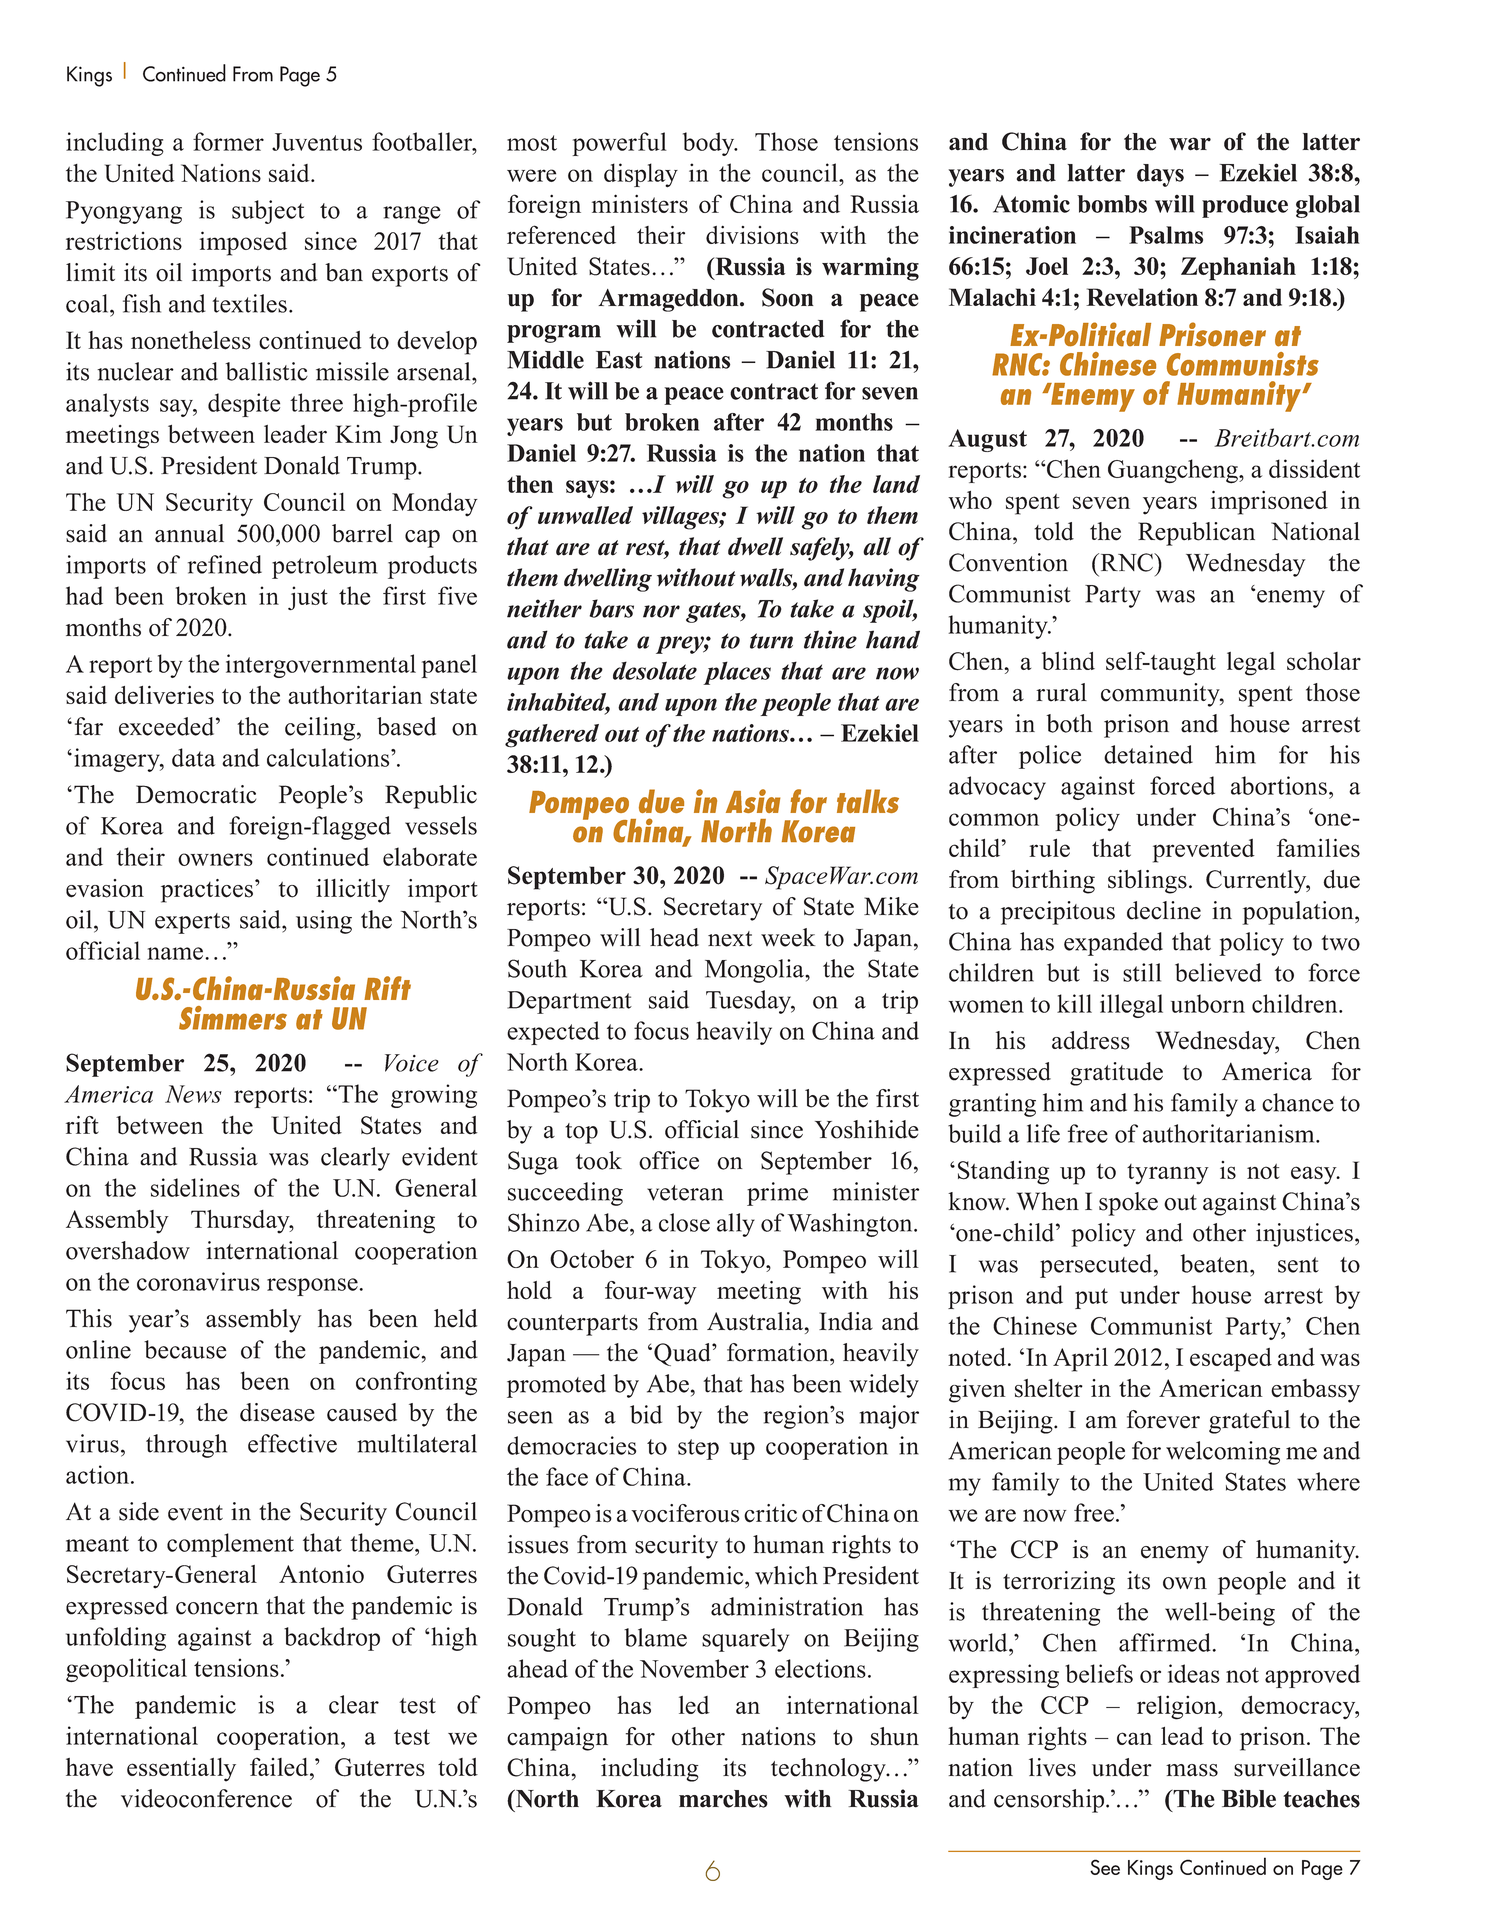  I want to click on days, so click(1160, 175).
